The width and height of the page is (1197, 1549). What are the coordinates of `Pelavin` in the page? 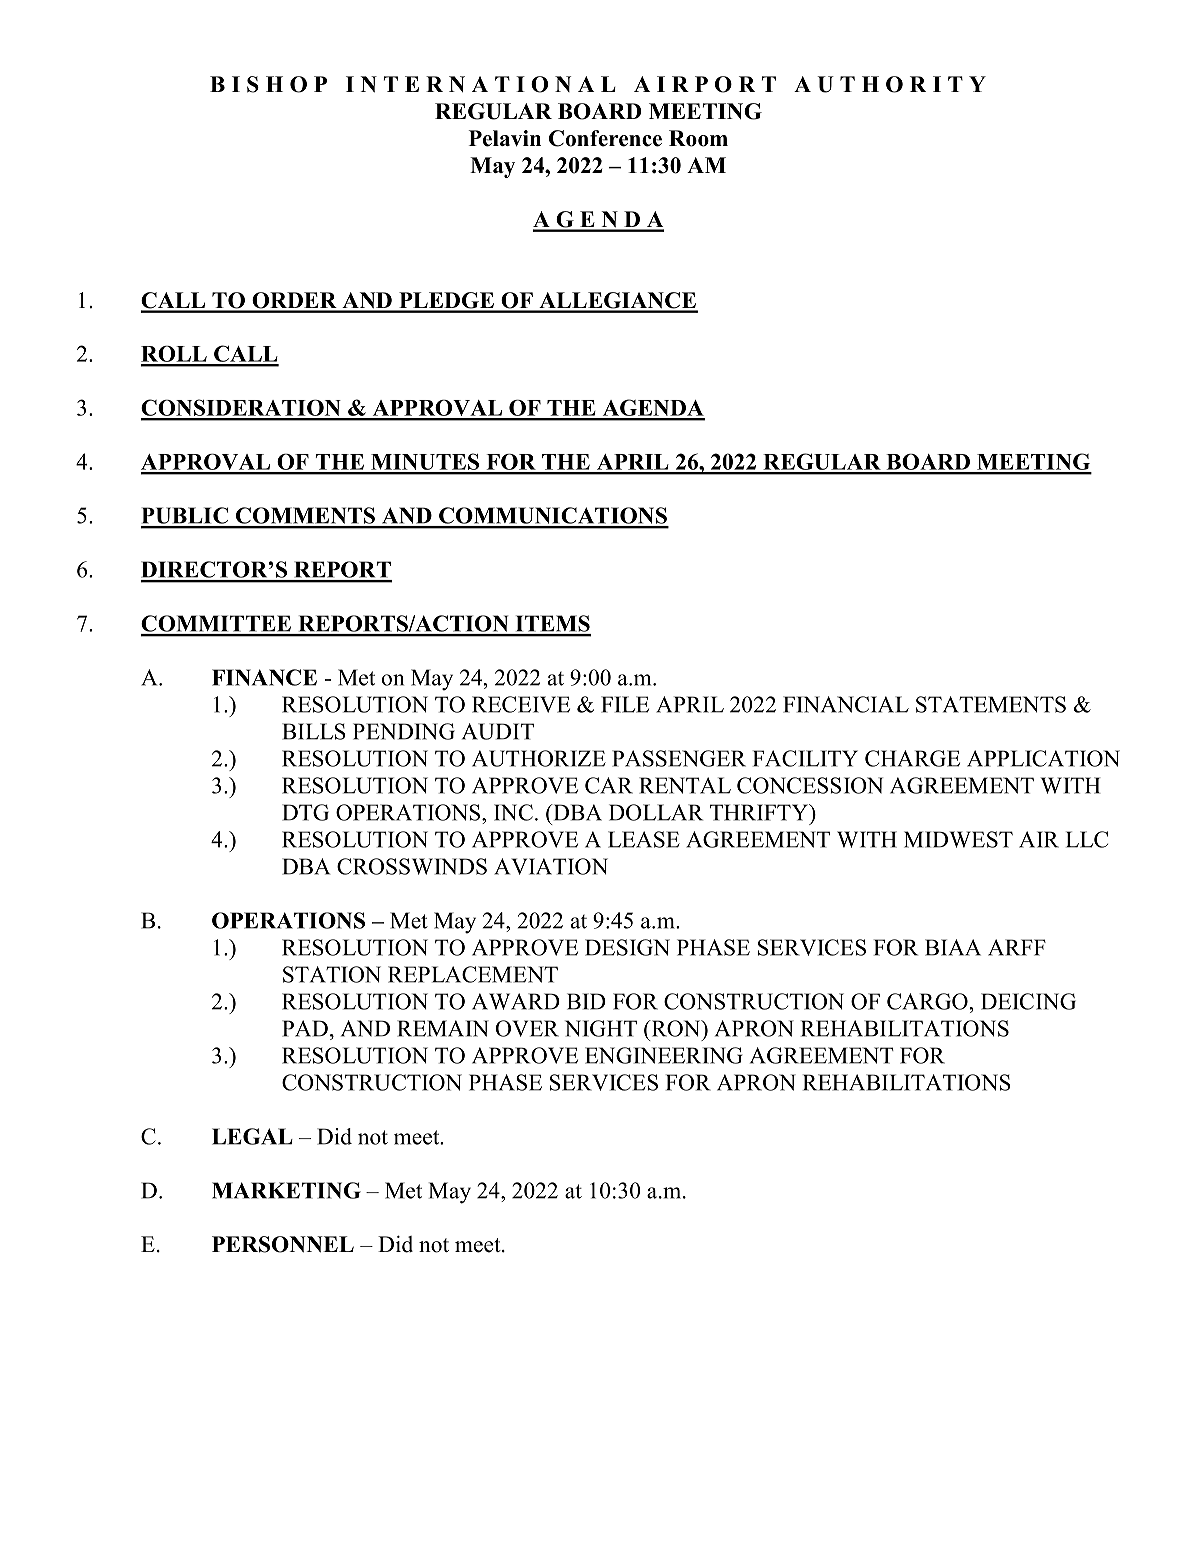 It's located at (505, 138).
